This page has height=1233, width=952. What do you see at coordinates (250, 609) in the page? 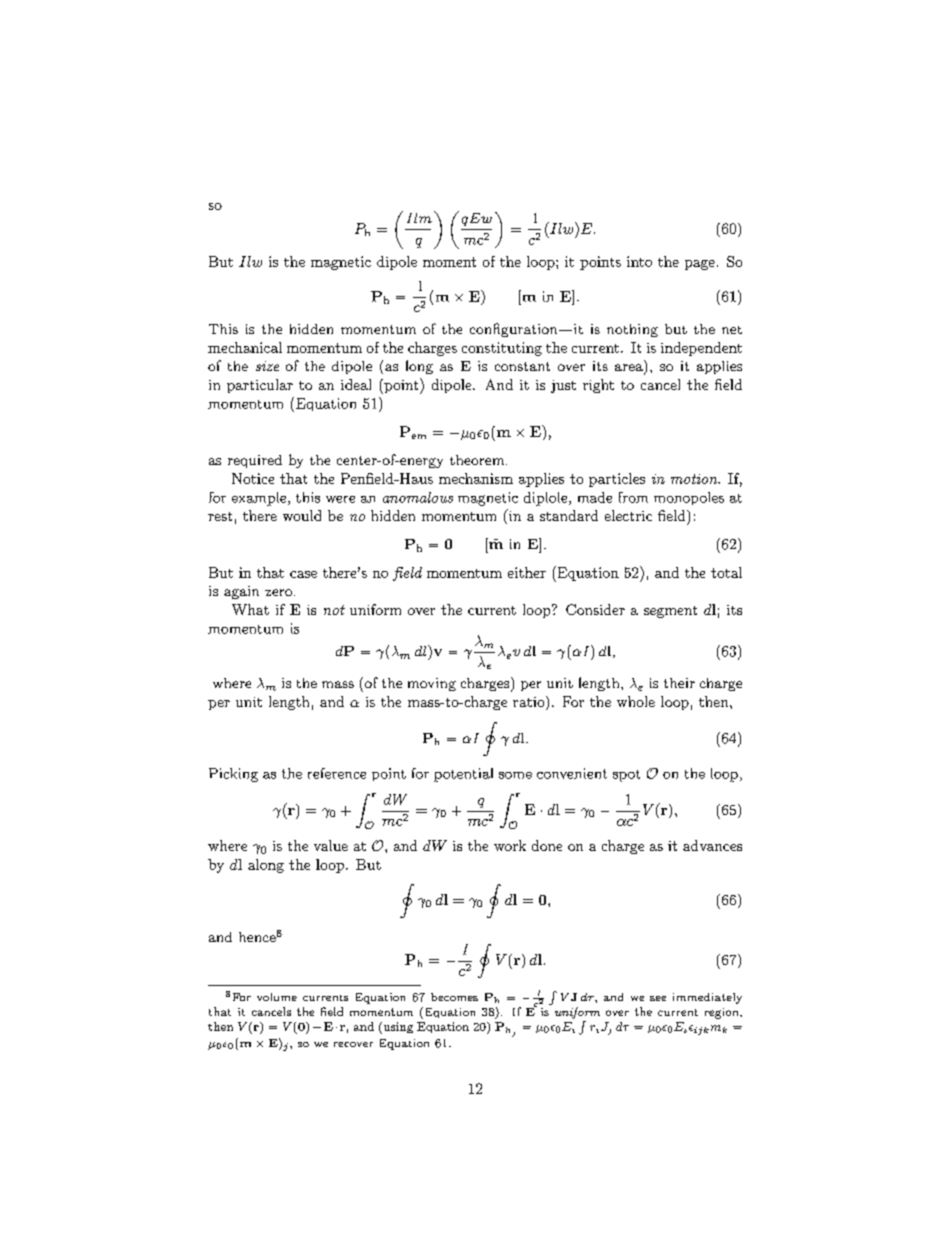
I see `What` at bounding box center [250, 609].
